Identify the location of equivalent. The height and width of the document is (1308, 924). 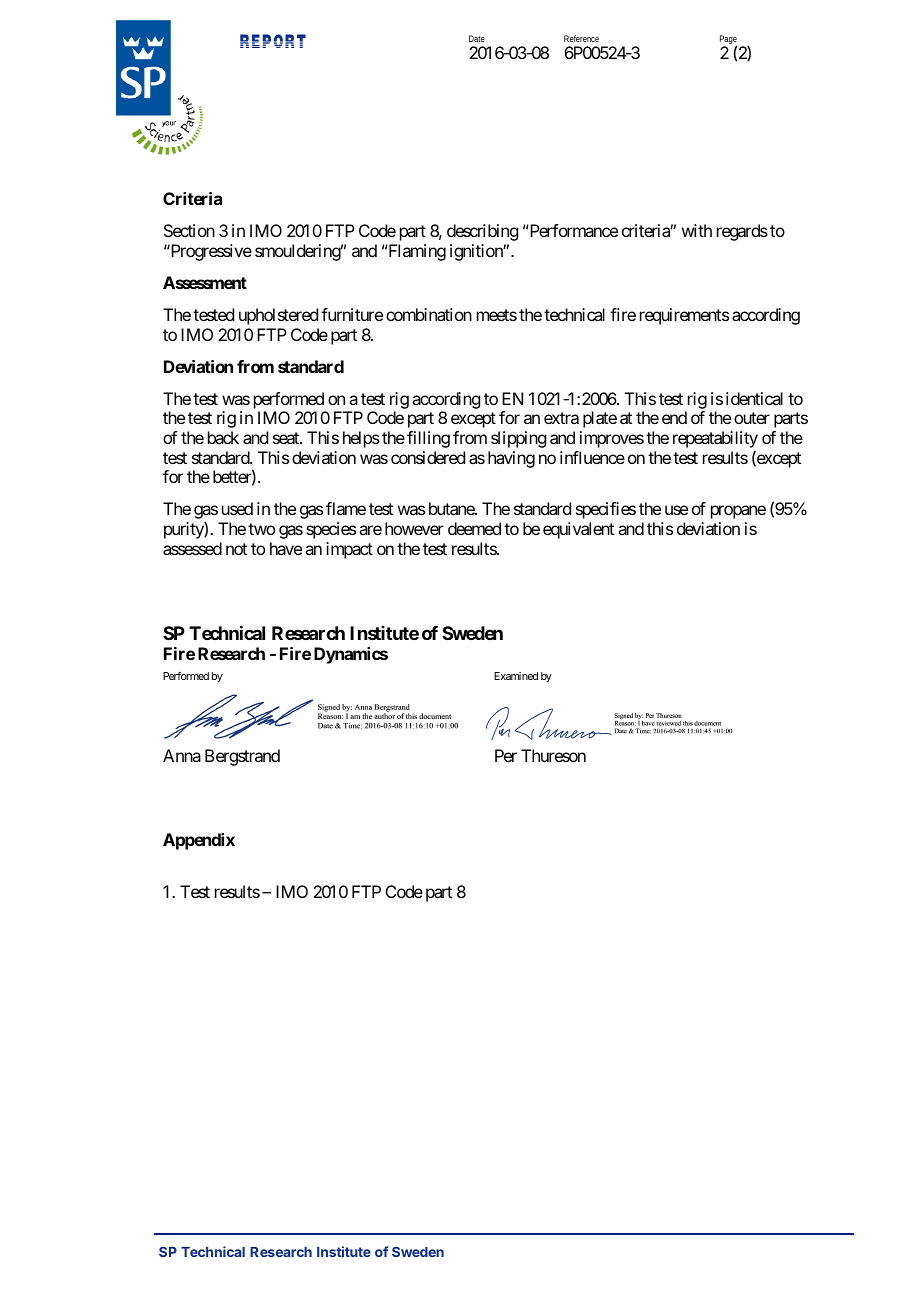
(578, 530).
